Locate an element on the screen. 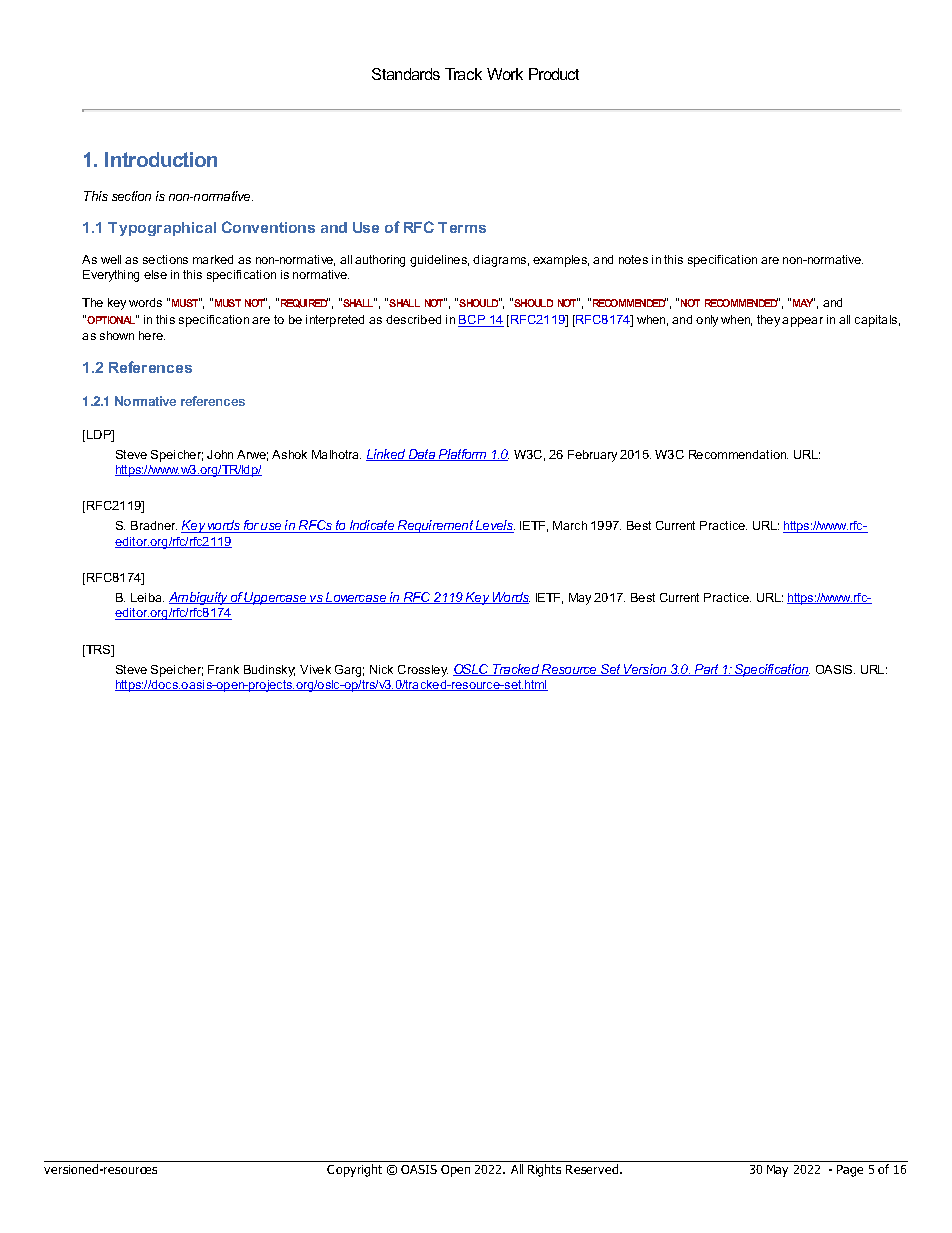 Image resolution: width=952 pixels, height=1233 pixels. Crossley is located at coordinates (423, 671).
